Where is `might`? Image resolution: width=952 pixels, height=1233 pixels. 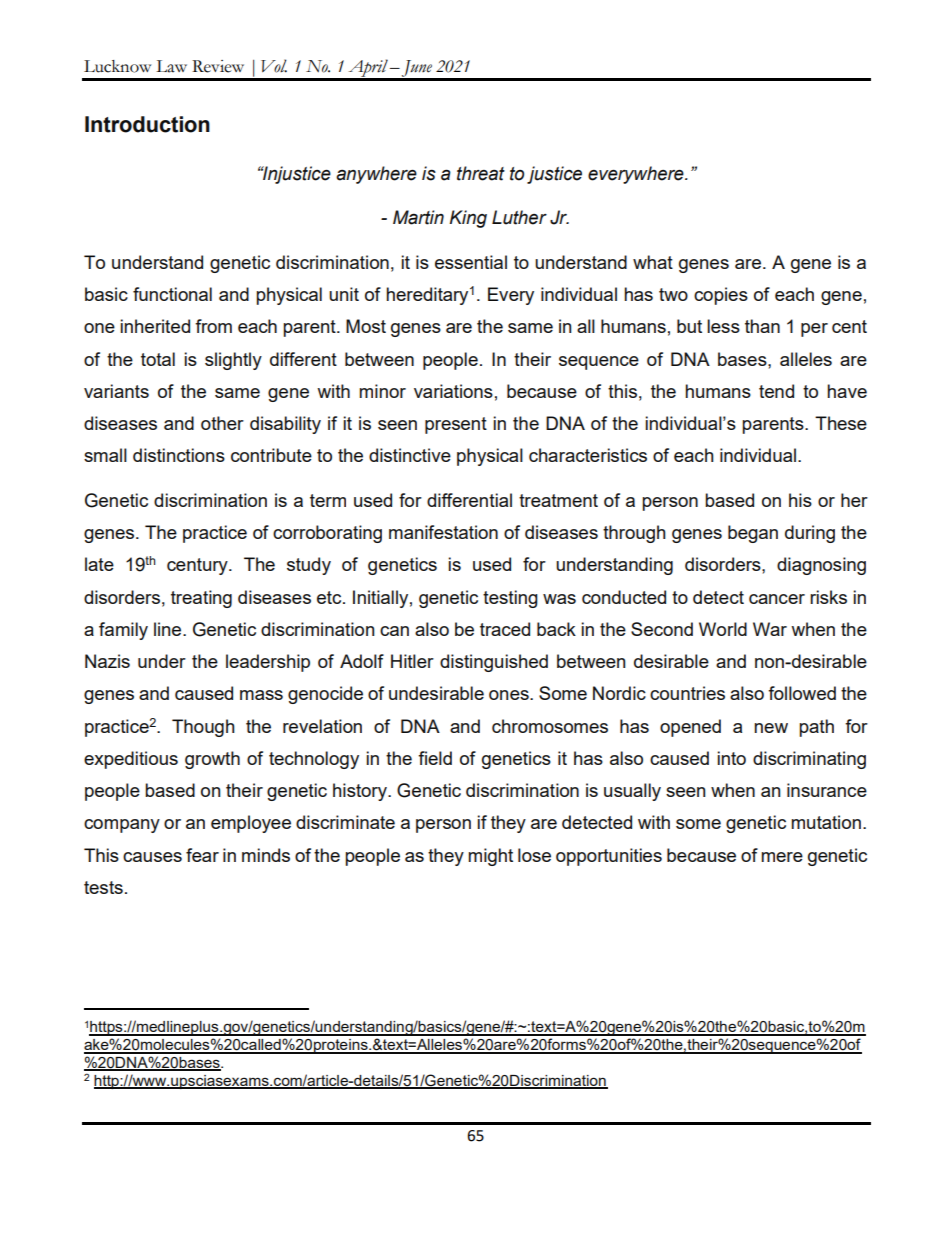 might is located at coordinates (490, 857).
